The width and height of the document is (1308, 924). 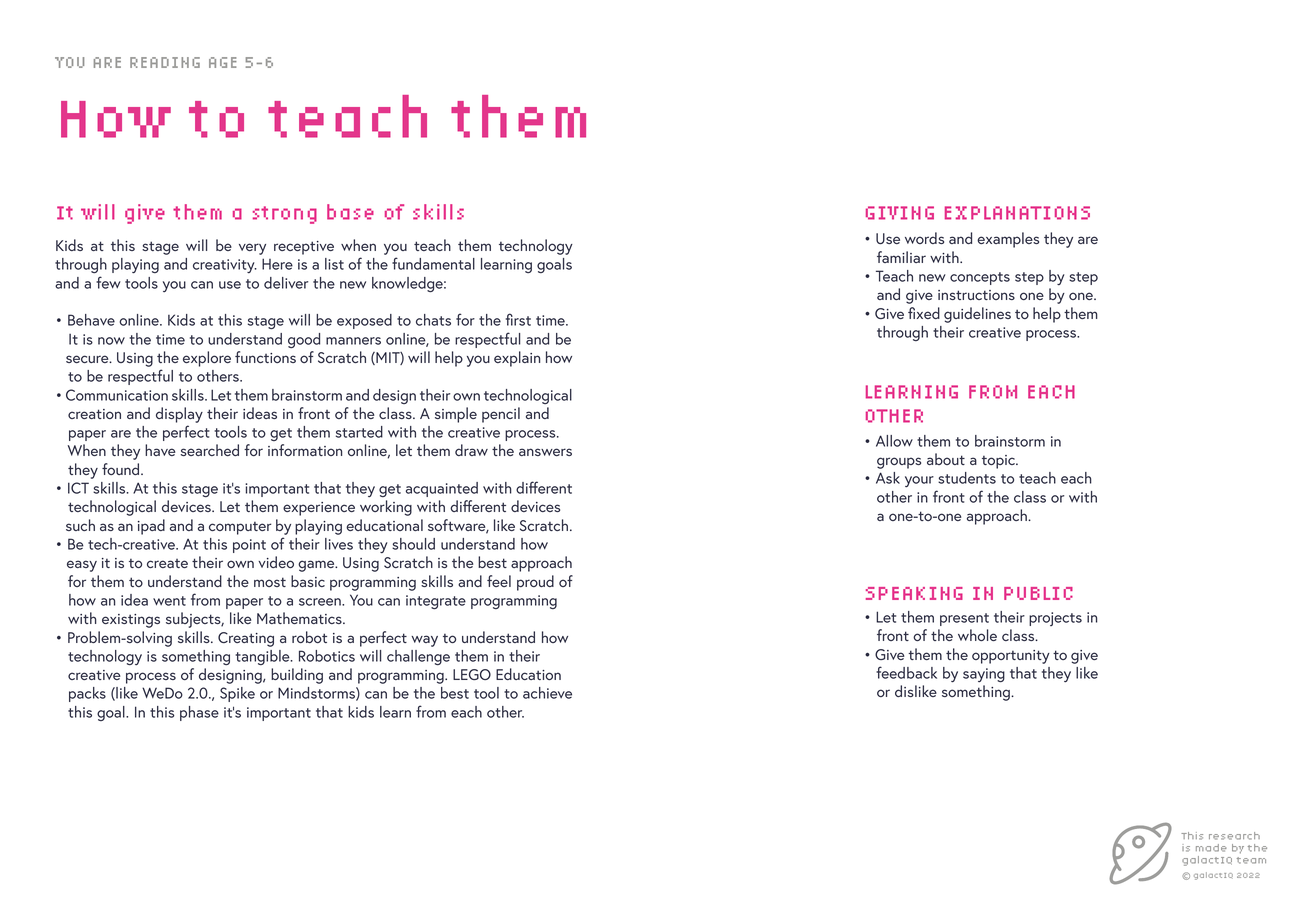 What do you see at coordinates (199, 713) in the document?
I see `phase` at bounding box center [199, 713].
